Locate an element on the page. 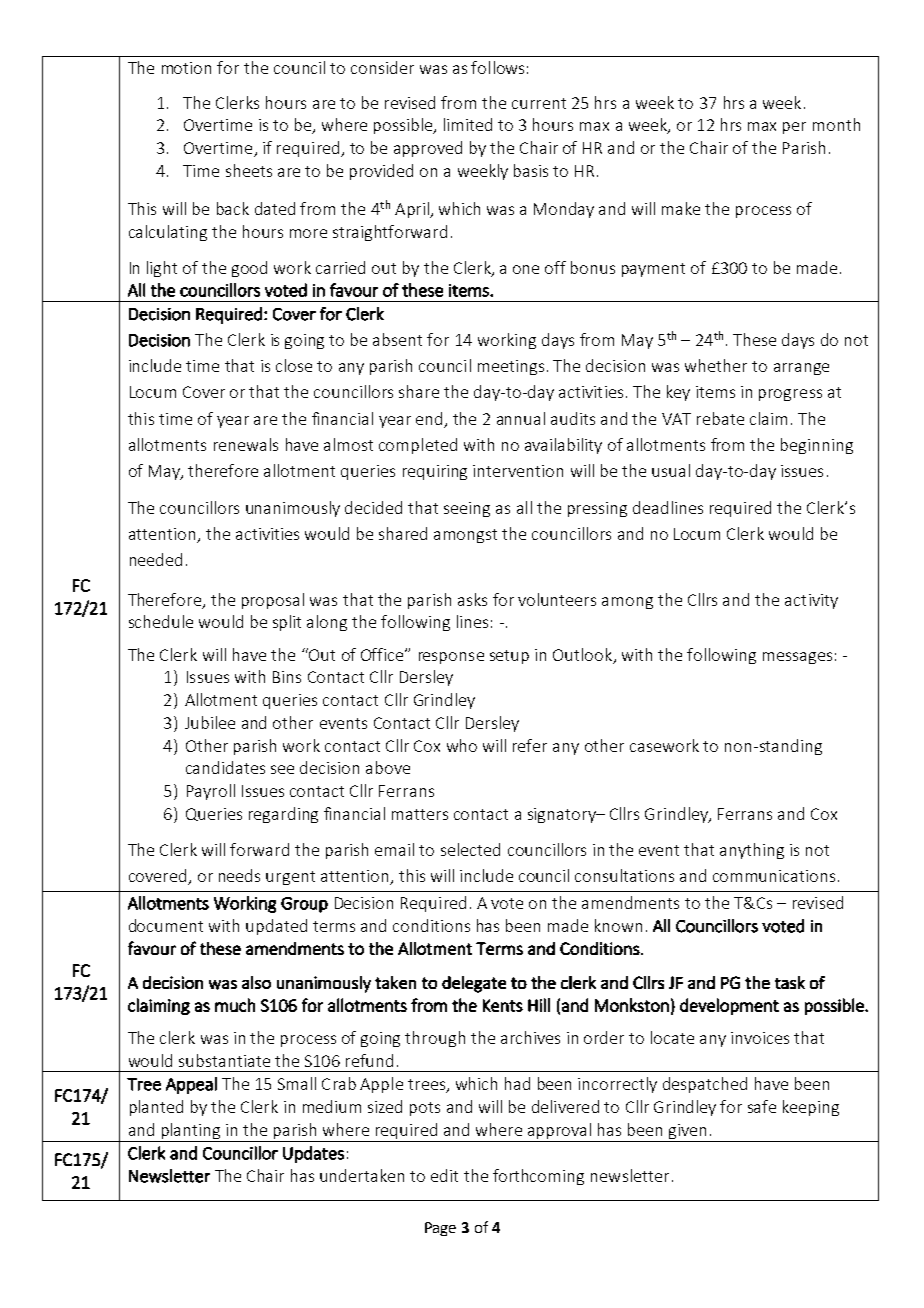 The height and width of the image is (1308, 924). motion is located at coordinates (186, 68).
